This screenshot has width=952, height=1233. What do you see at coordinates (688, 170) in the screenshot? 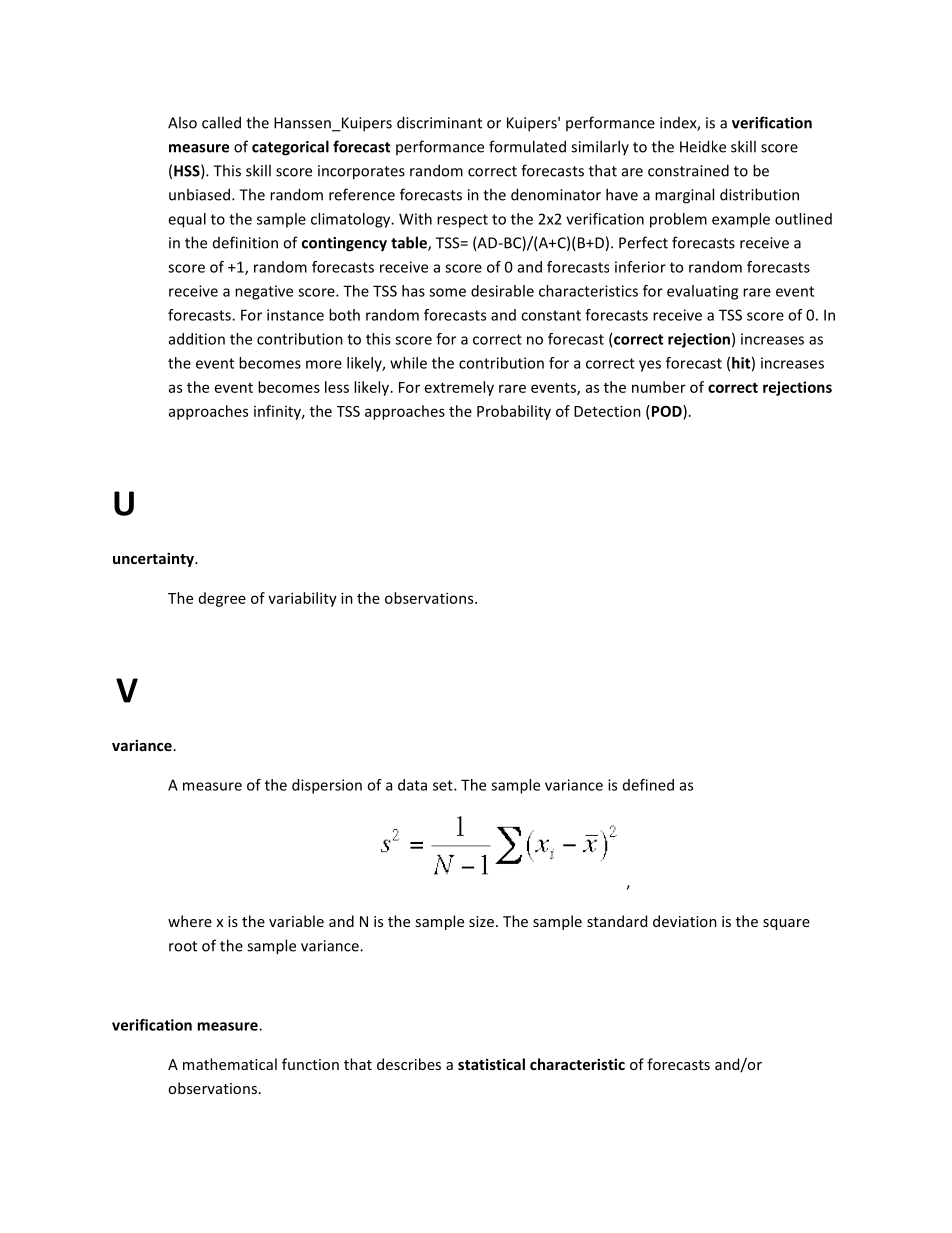
I see `constrained` at bounding box center [688, 170].
